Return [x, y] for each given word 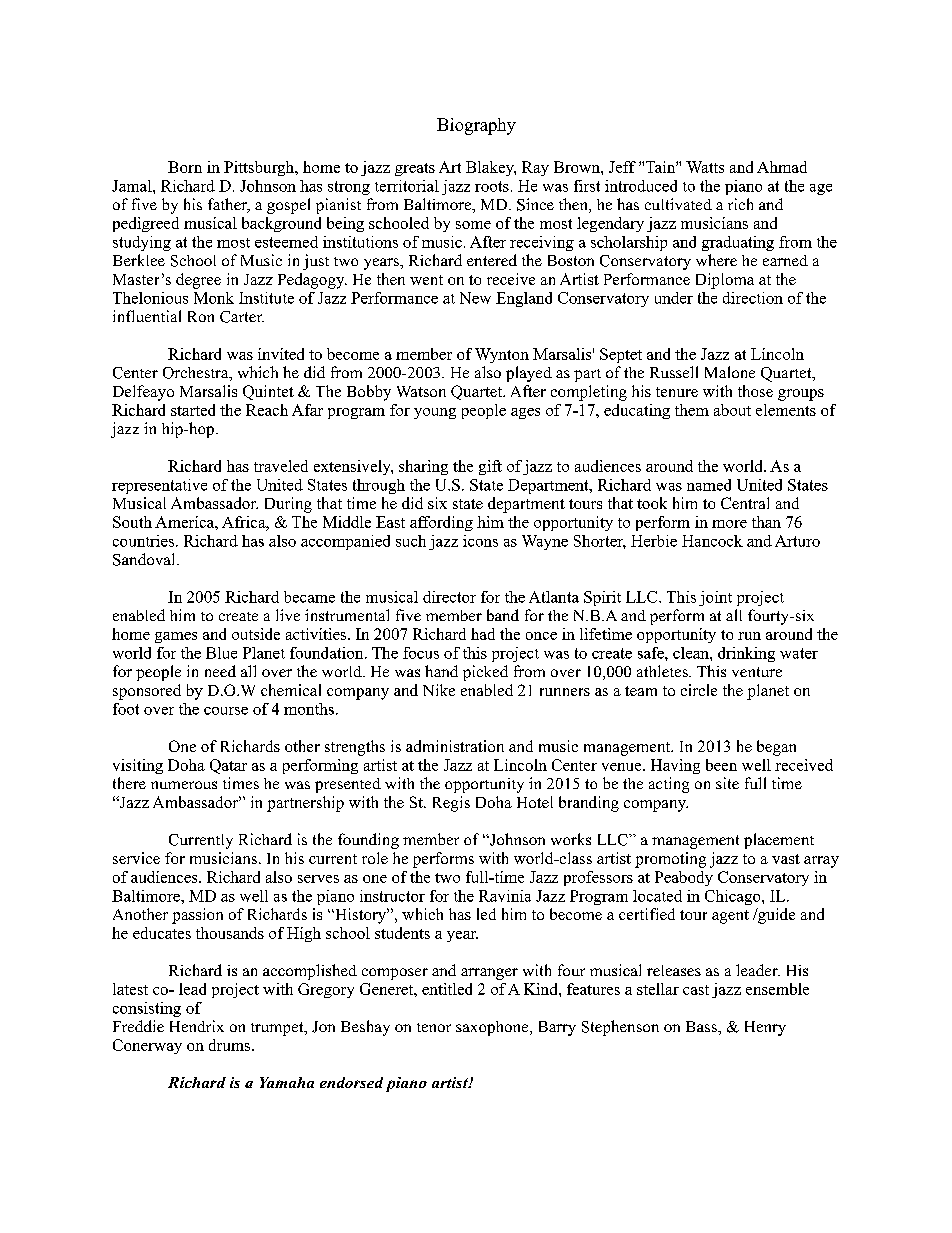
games [176, 637]
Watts [705, 167]
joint [715, 598]
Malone [730, 372]
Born [185, 167]
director [449, 597]
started [193, 410]
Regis [451, 804]
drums [231, 1045]
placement [779, 841]
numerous [184, 785]
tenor [434, 1027]
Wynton [502, 355]
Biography [476, 126]
